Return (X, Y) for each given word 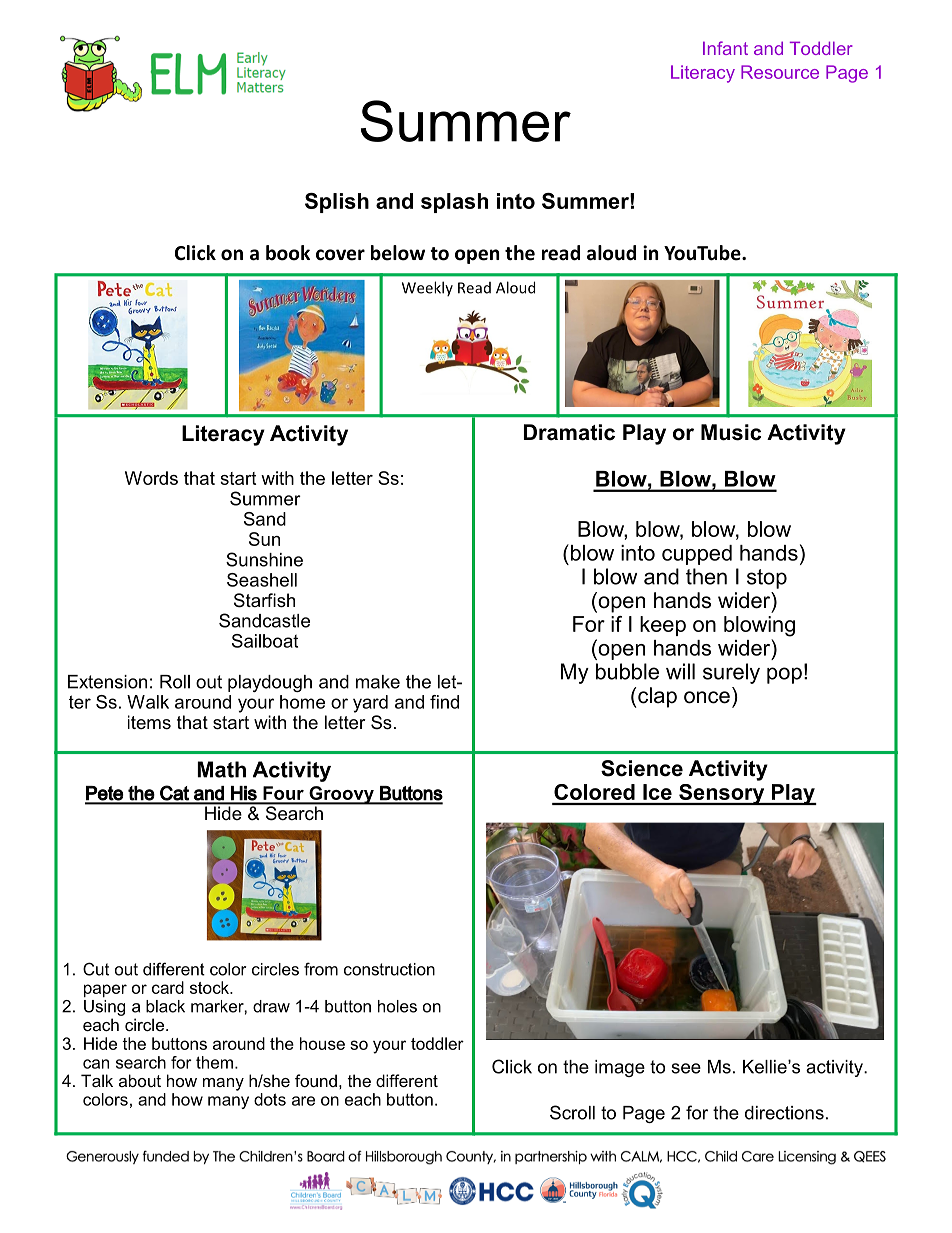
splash (454, 203)
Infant (725, 48)
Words (151, 478)
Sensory (722, 794)
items (149, 722)
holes (397, 1006)
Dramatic (569, 432)
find (444, 702)
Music (731, 432)
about (140, 1080)
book (288, 253)
